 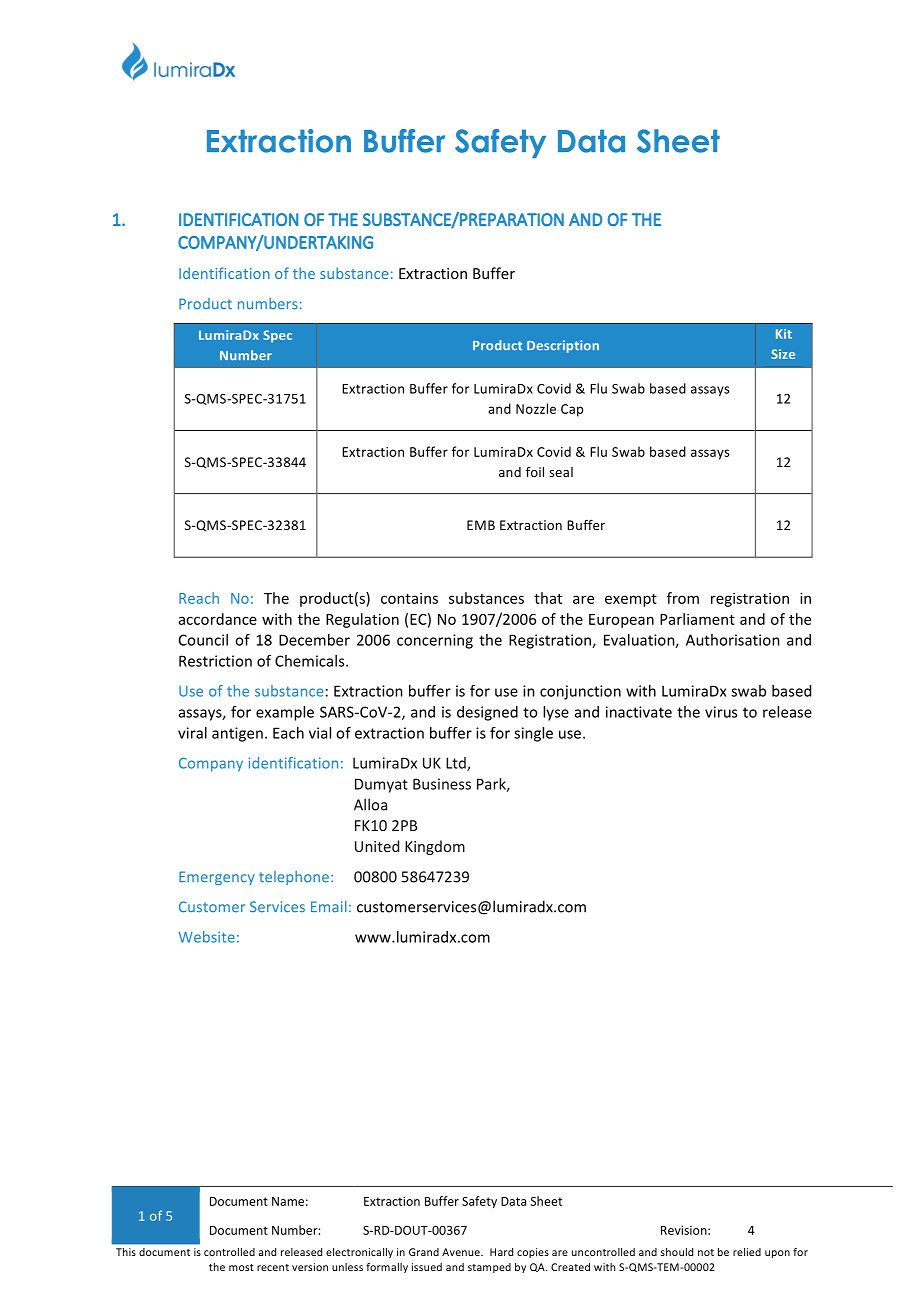 I want to click on Size, so click(x=783, y=354).
